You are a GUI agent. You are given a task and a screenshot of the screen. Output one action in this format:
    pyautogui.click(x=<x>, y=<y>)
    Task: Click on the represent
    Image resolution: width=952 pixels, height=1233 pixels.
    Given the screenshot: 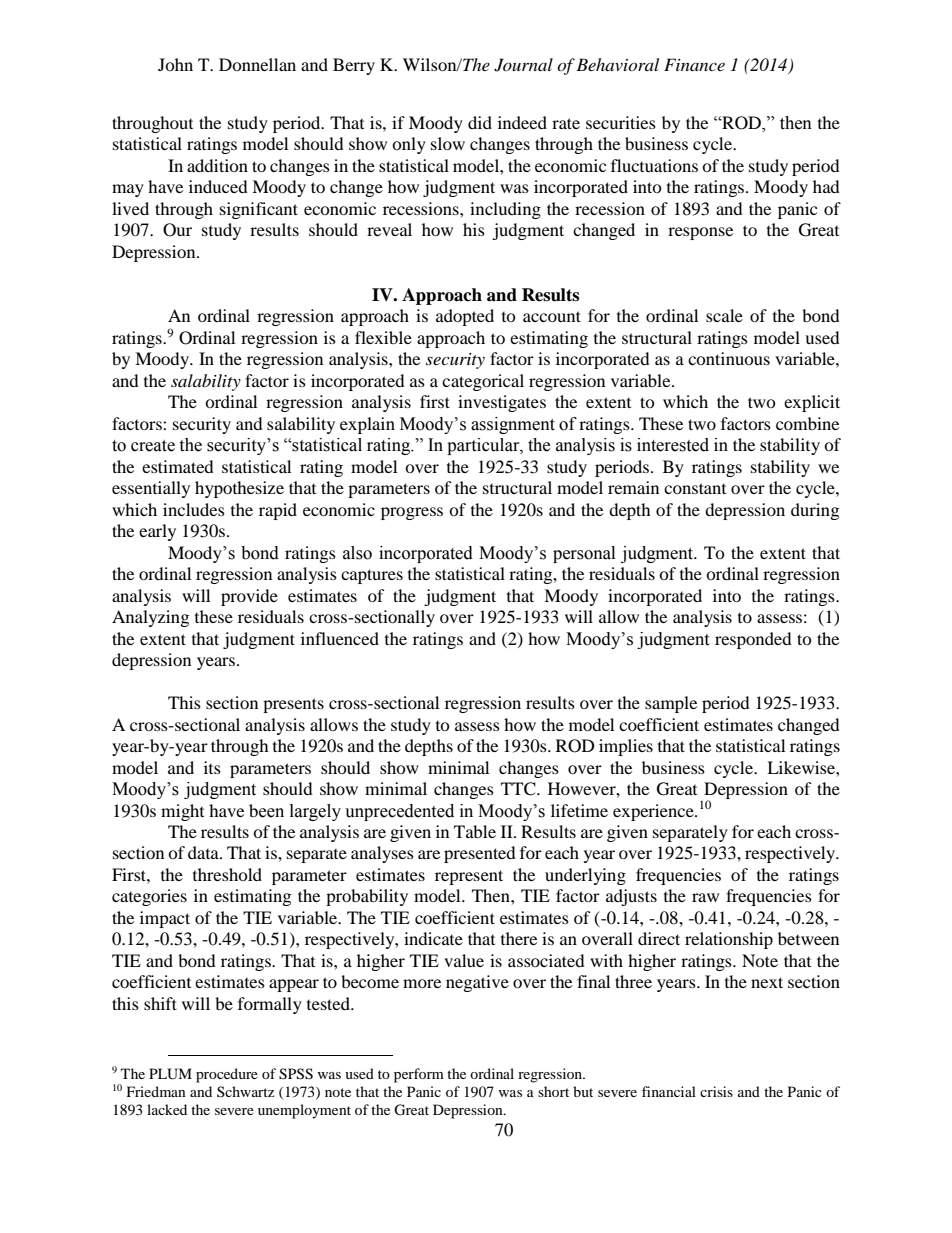 What is the action you would take?
    pyautogui.click(x=469, y=877)
